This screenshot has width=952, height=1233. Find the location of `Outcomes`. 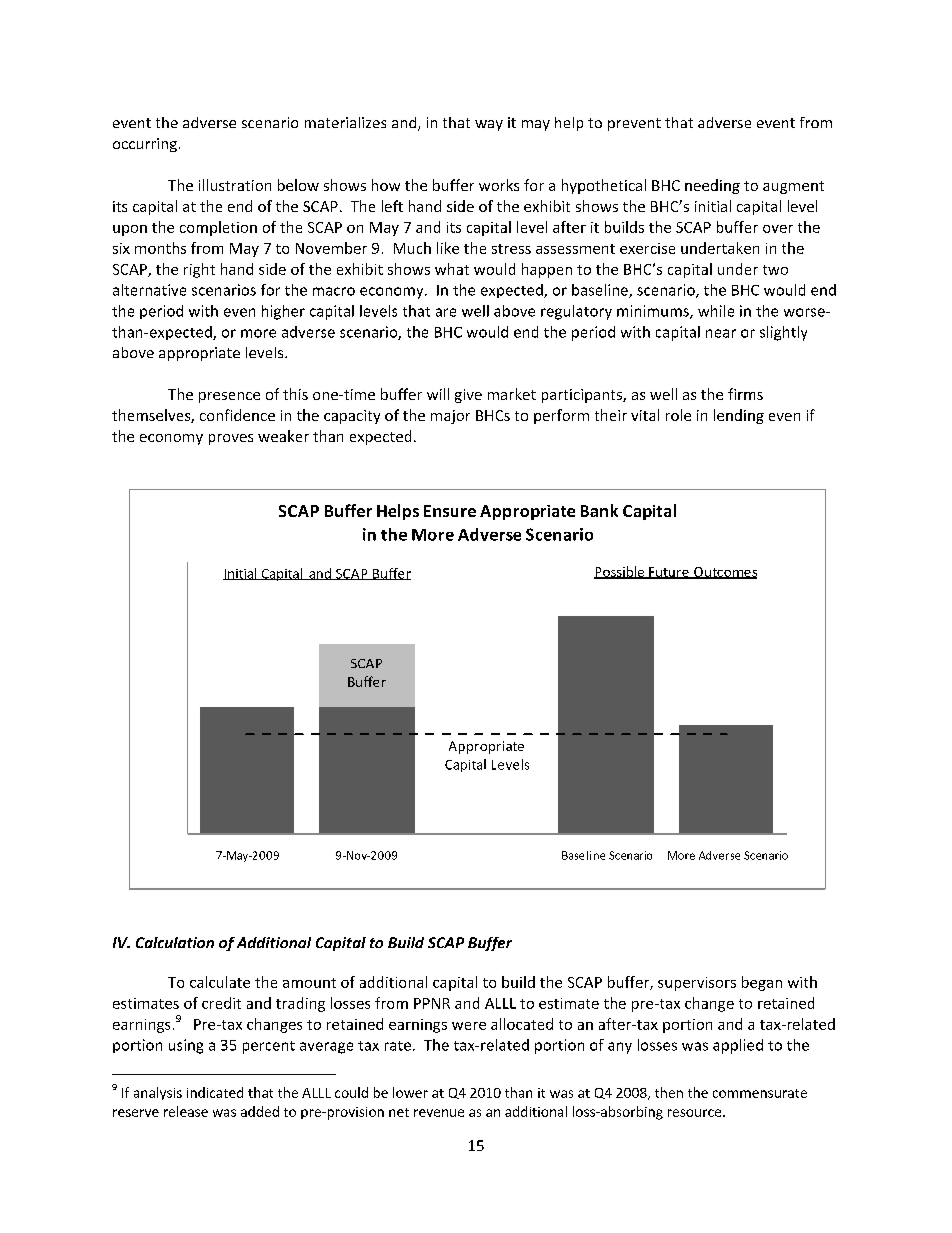

Outcomes is located at coordinates (724, 573).
